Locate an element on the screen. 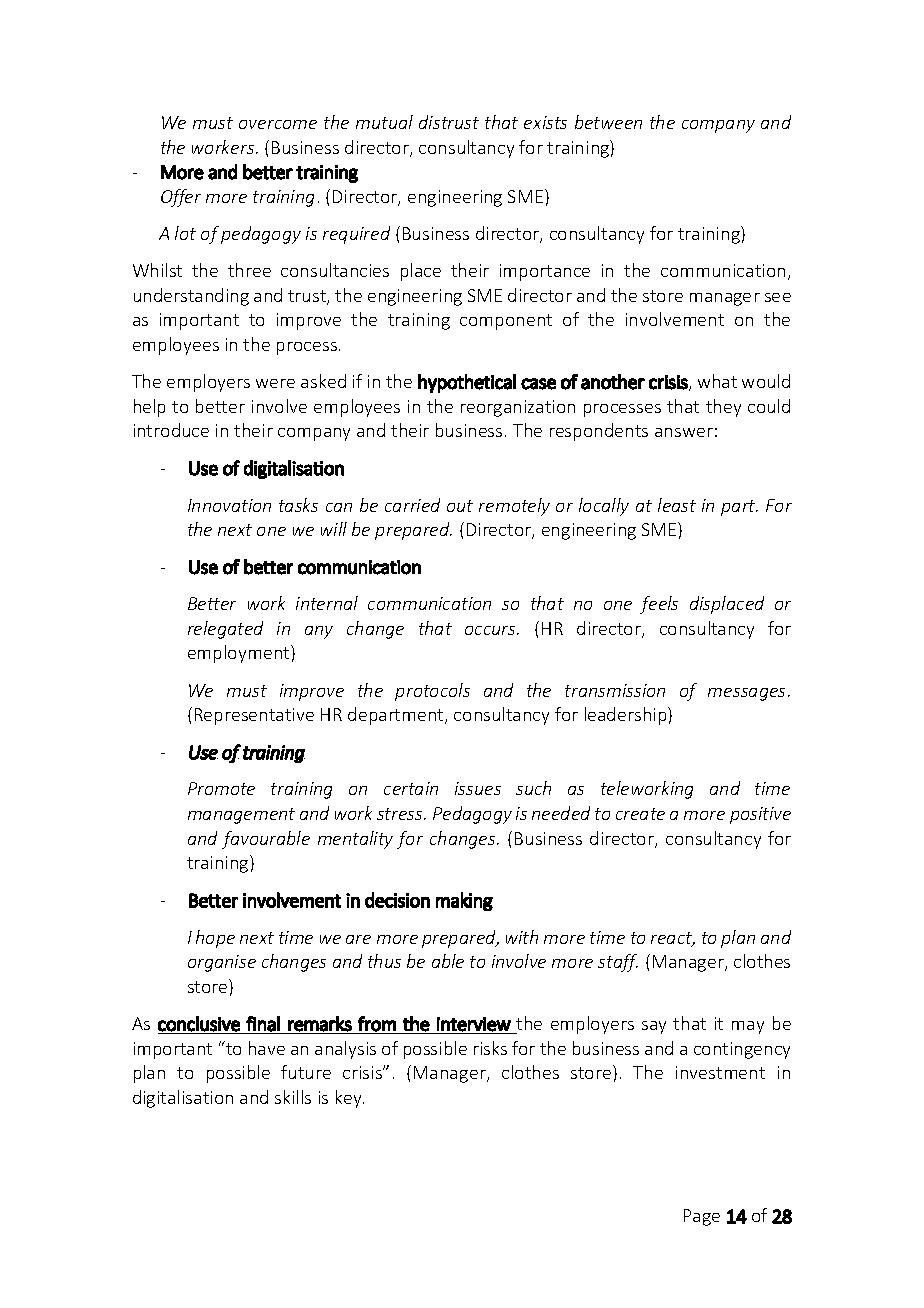  protocols is located at coordinates (432, 692).
